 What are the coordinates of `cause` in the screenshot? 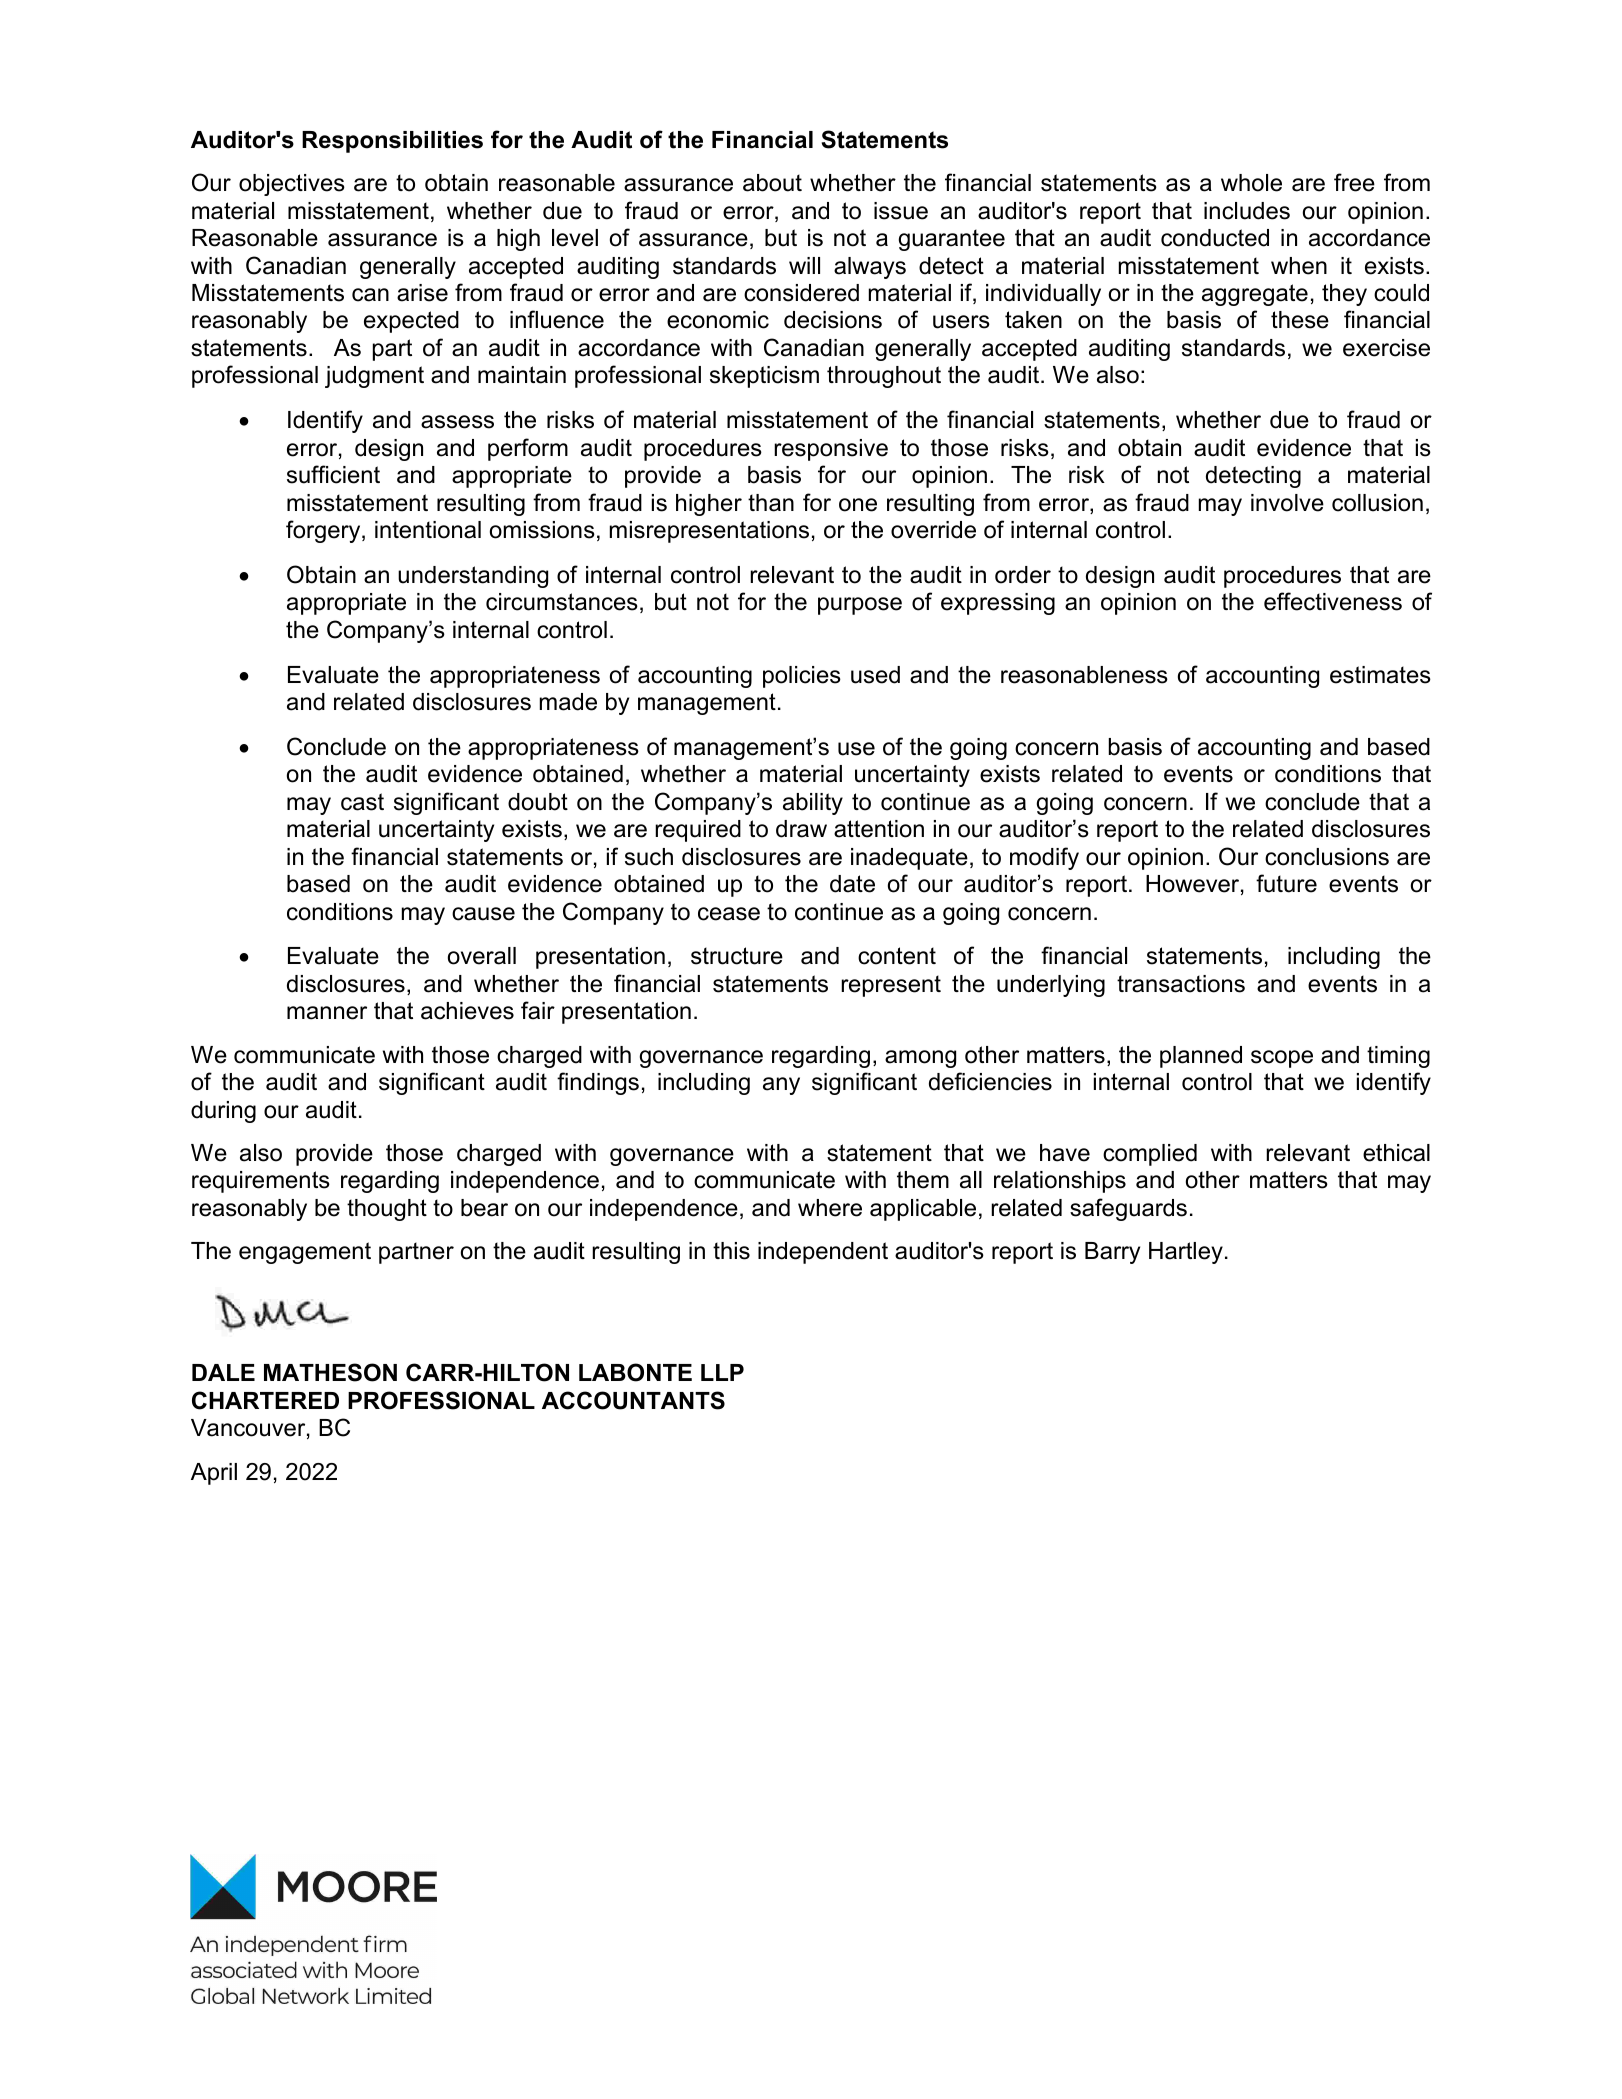 It's located at (483, 914).
